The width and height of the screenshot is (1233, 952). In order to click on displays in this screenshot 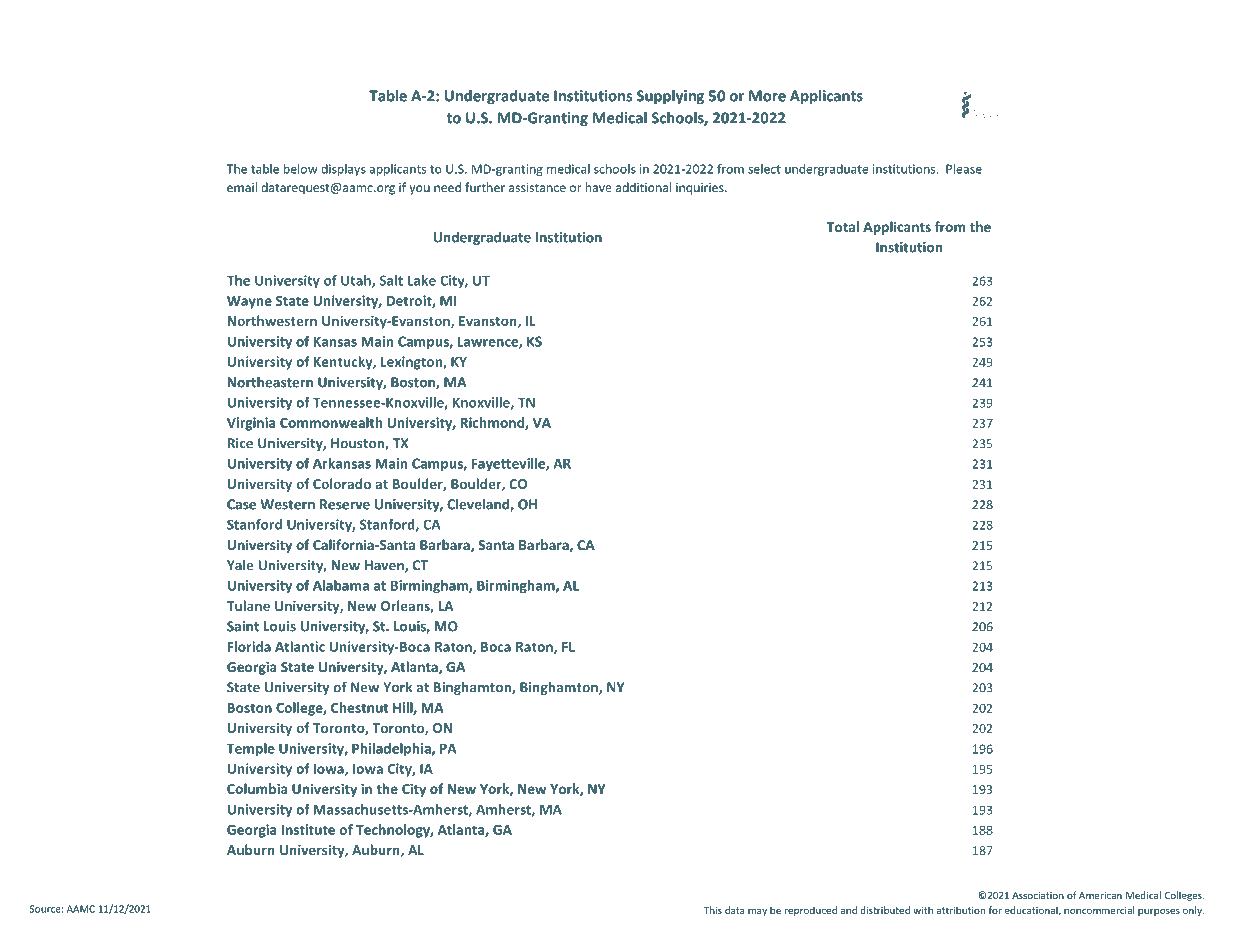, I will do `click(343, 170)`.
